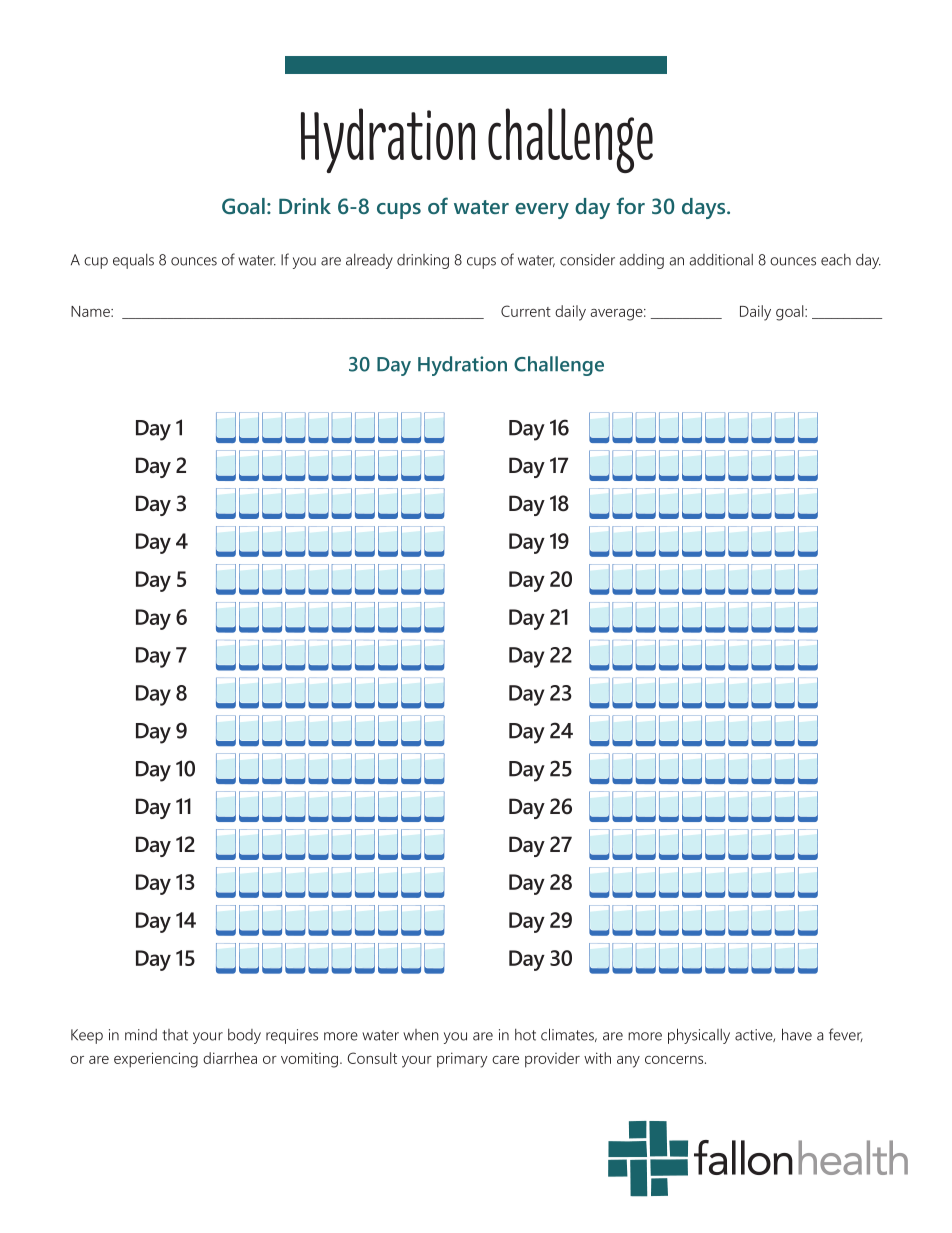 The image size is (952, 1233). I want to click on primary, so click(462, 1060).
